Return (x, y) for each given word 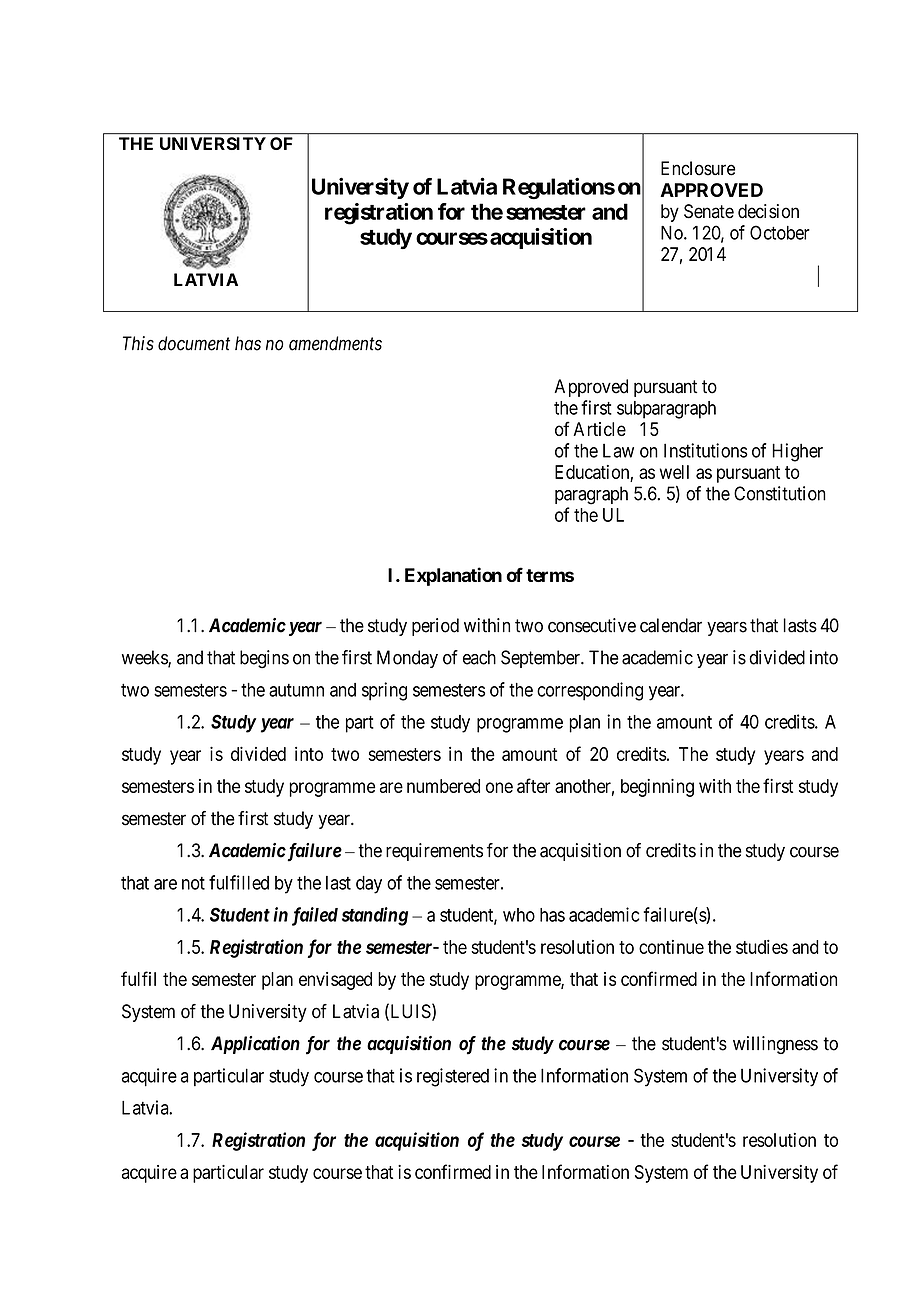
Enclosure (698, 168)
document (194, 343)
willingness (775, 1045)
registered (453, 1077)
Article (599, 429)
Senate (709, 211)
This (138, 343)
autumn (296, 690)
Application (255, 1045)
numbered (443, 786)
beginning (657, 788)
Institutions (706, 450)
